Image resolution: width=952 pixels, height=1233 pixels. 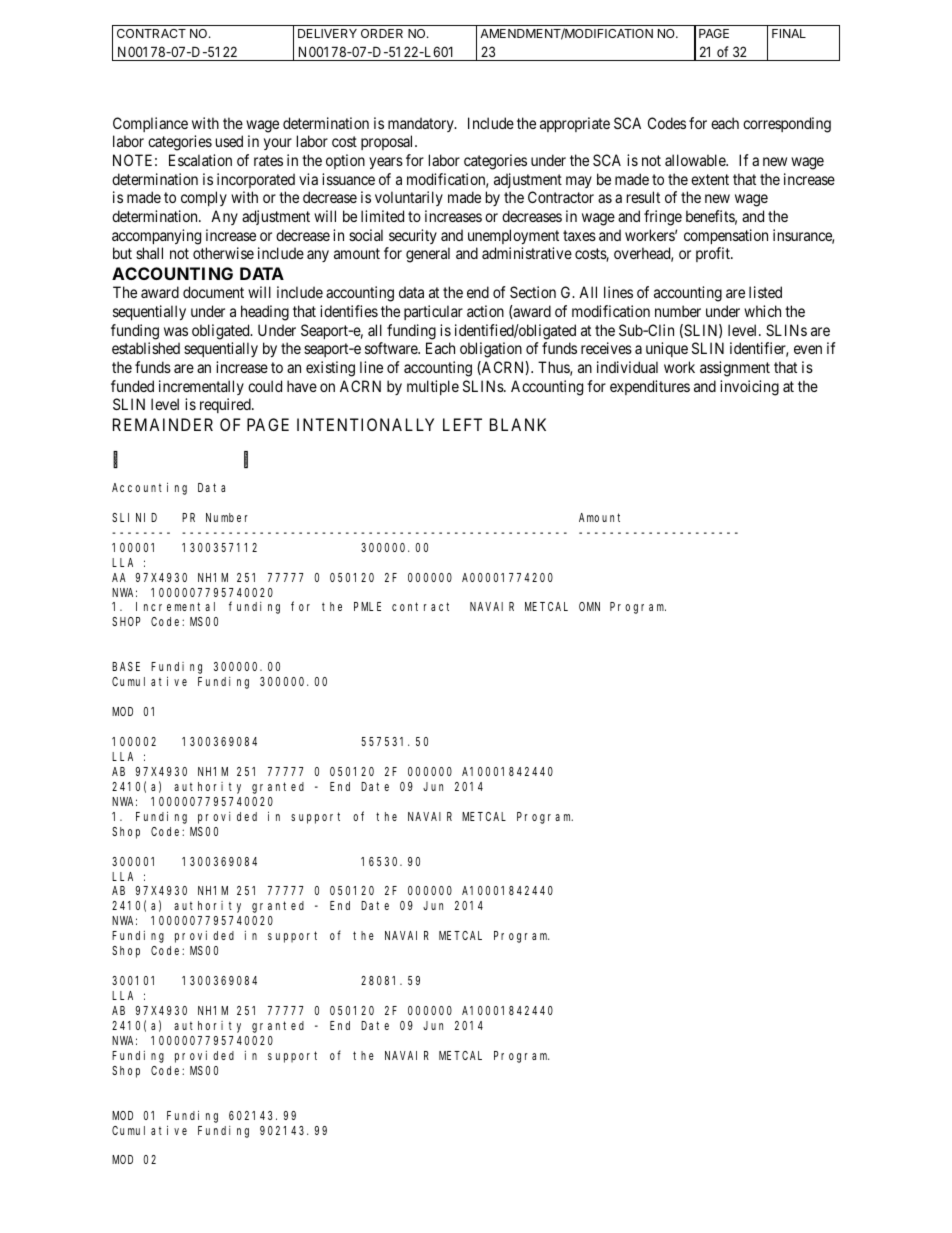 I want to click on document, so click(x=213, y=292).
